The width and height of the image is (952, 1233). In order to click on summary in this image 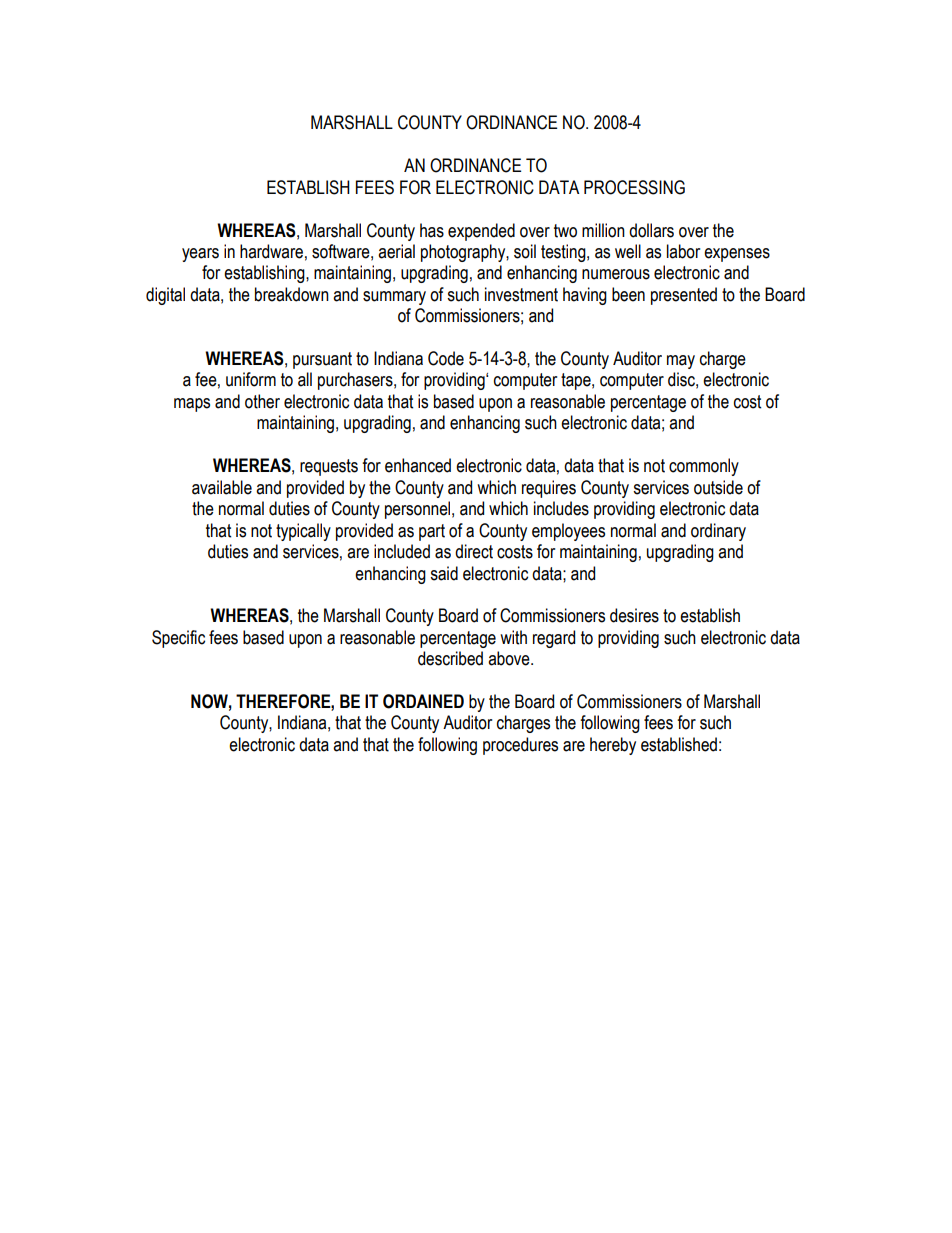, I will do `click(394, 298)`.
